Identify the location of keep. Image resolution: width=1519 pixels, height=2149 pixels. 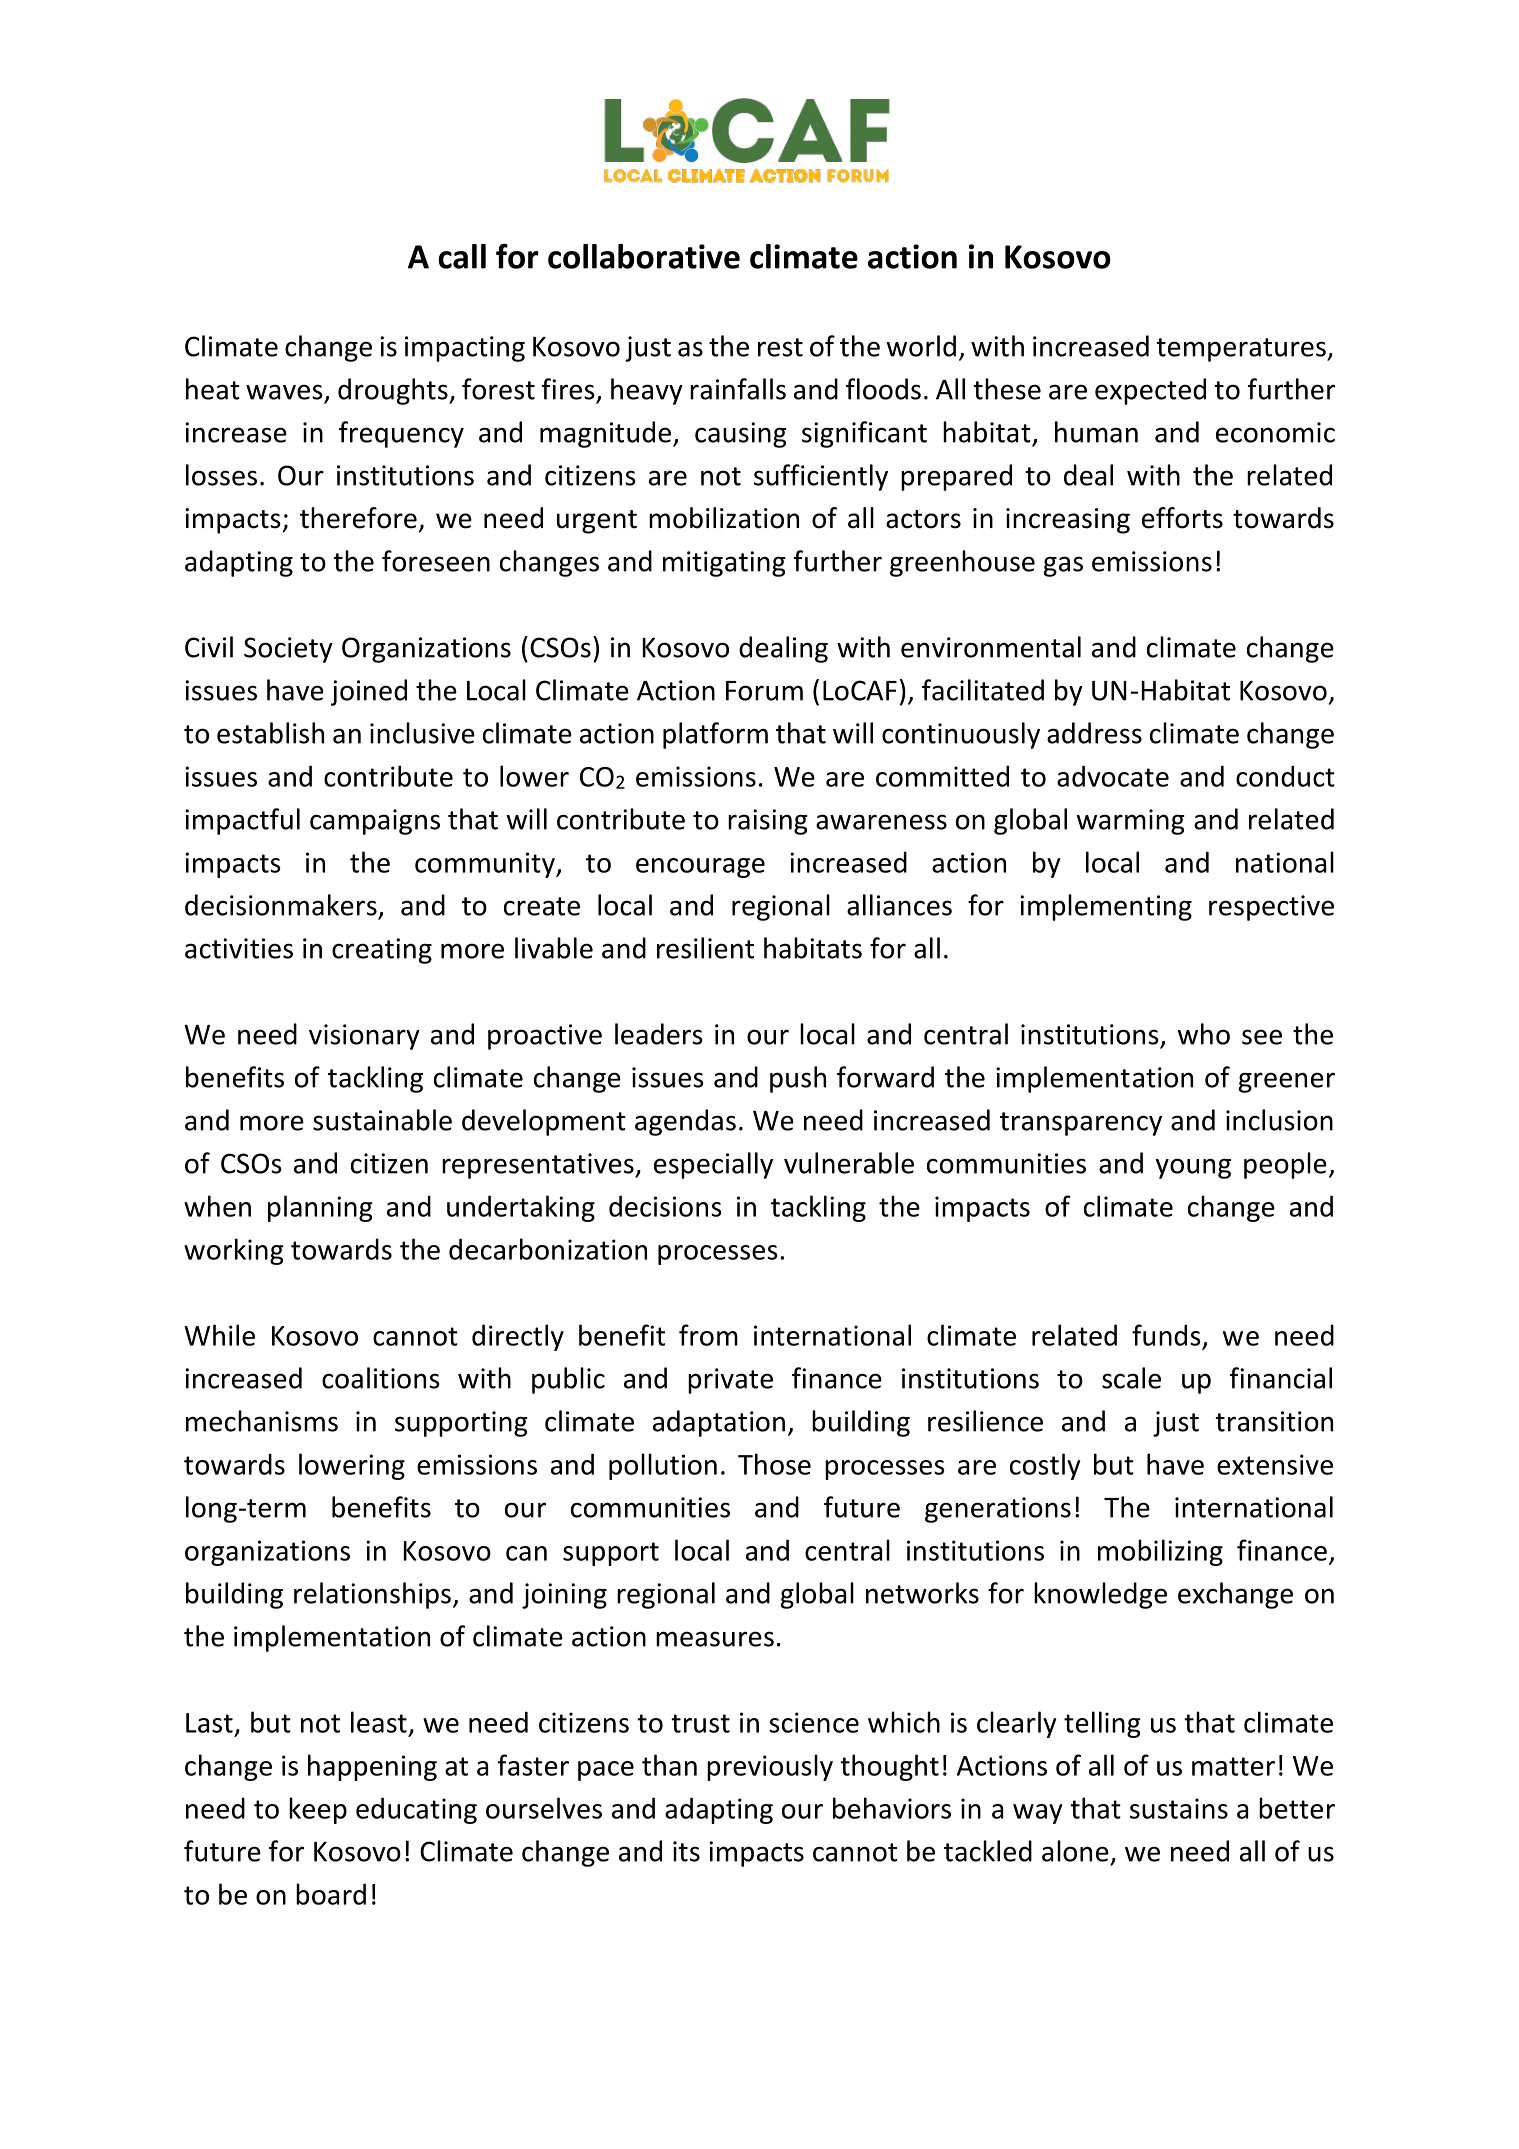
(318, 1810).
